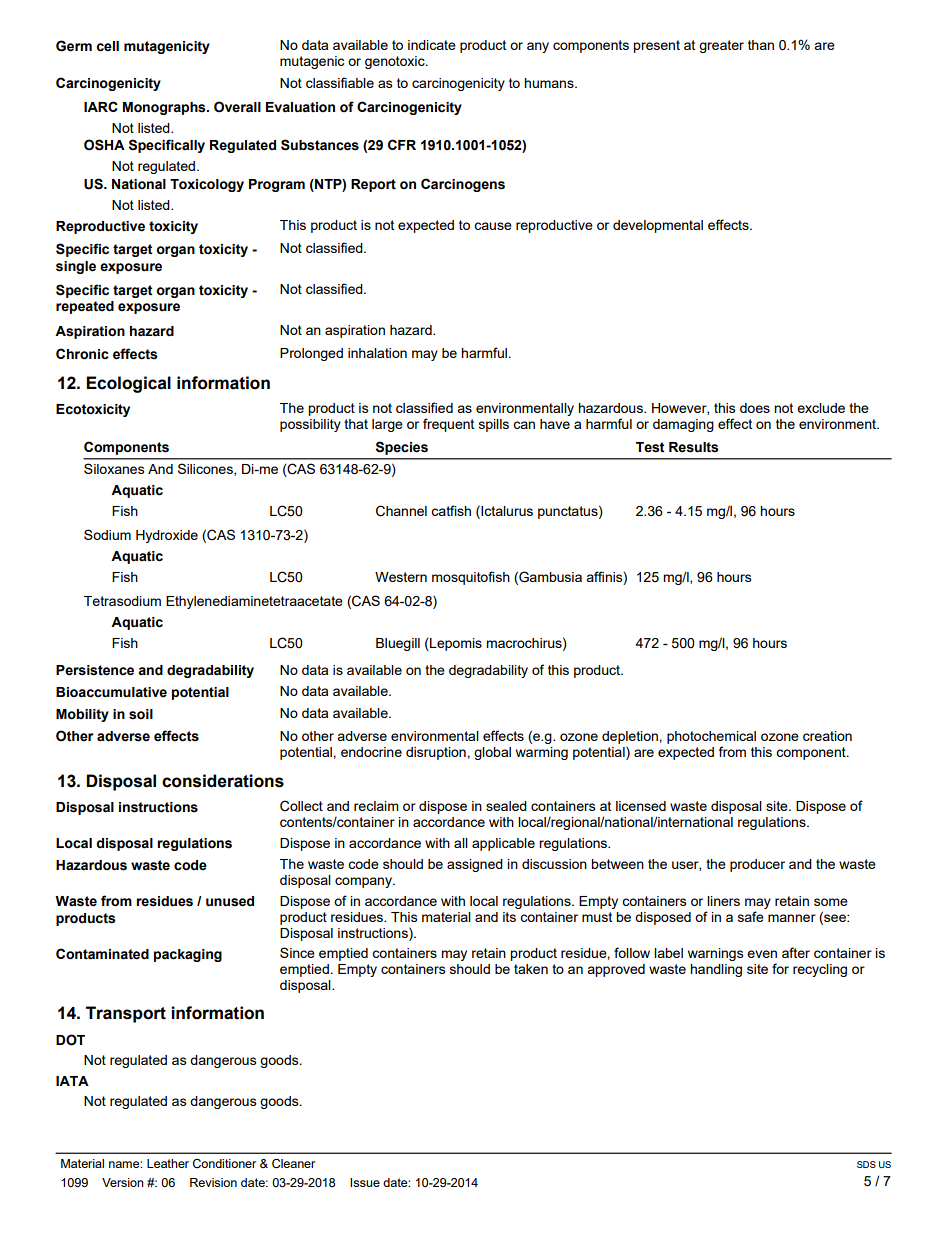  Describe the element at coordinates (206, 469) in the image. I see `Silicones` at that location.
